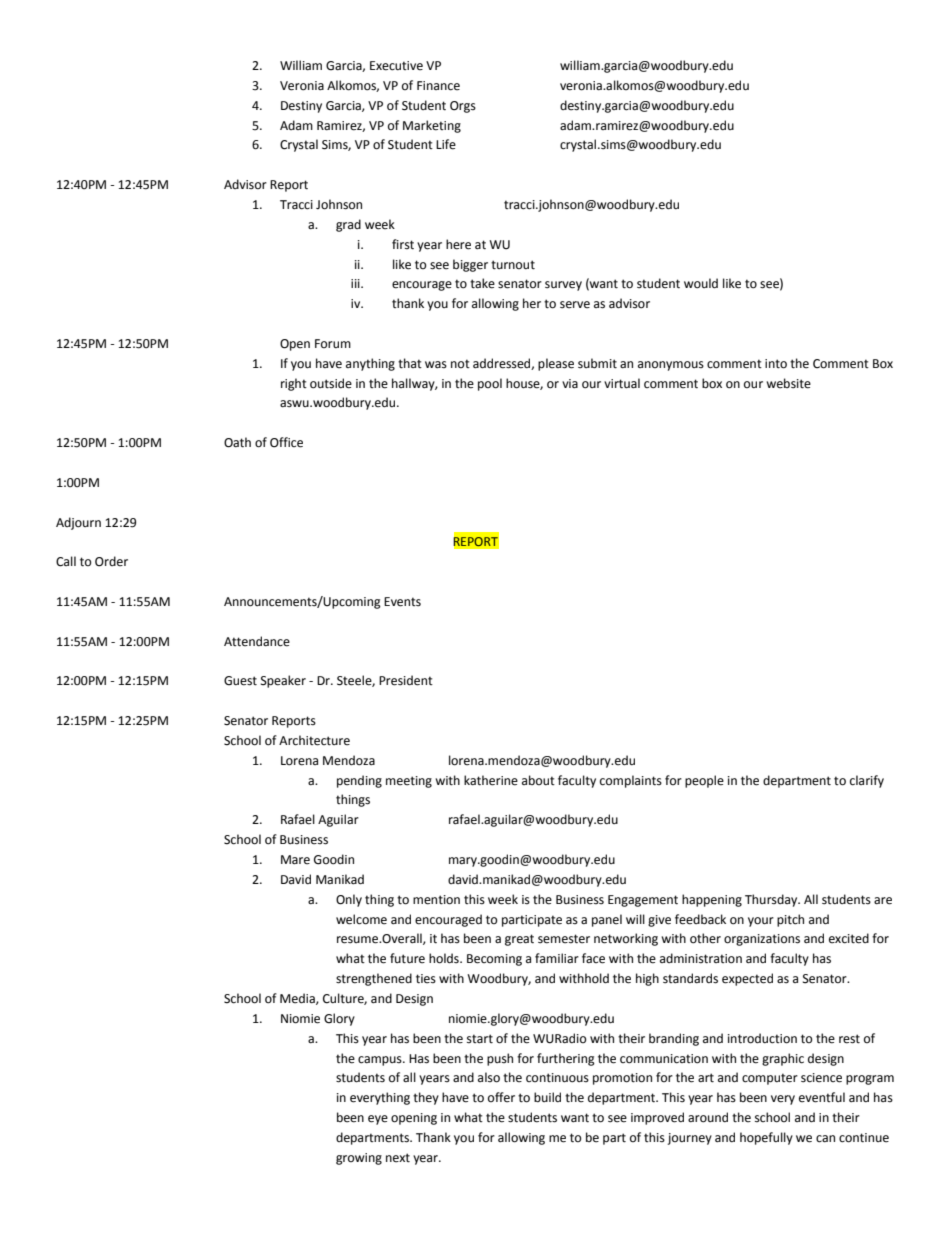 This screenshot has height=1233, width=952. I want to click on growing, so click(359, 1159).
